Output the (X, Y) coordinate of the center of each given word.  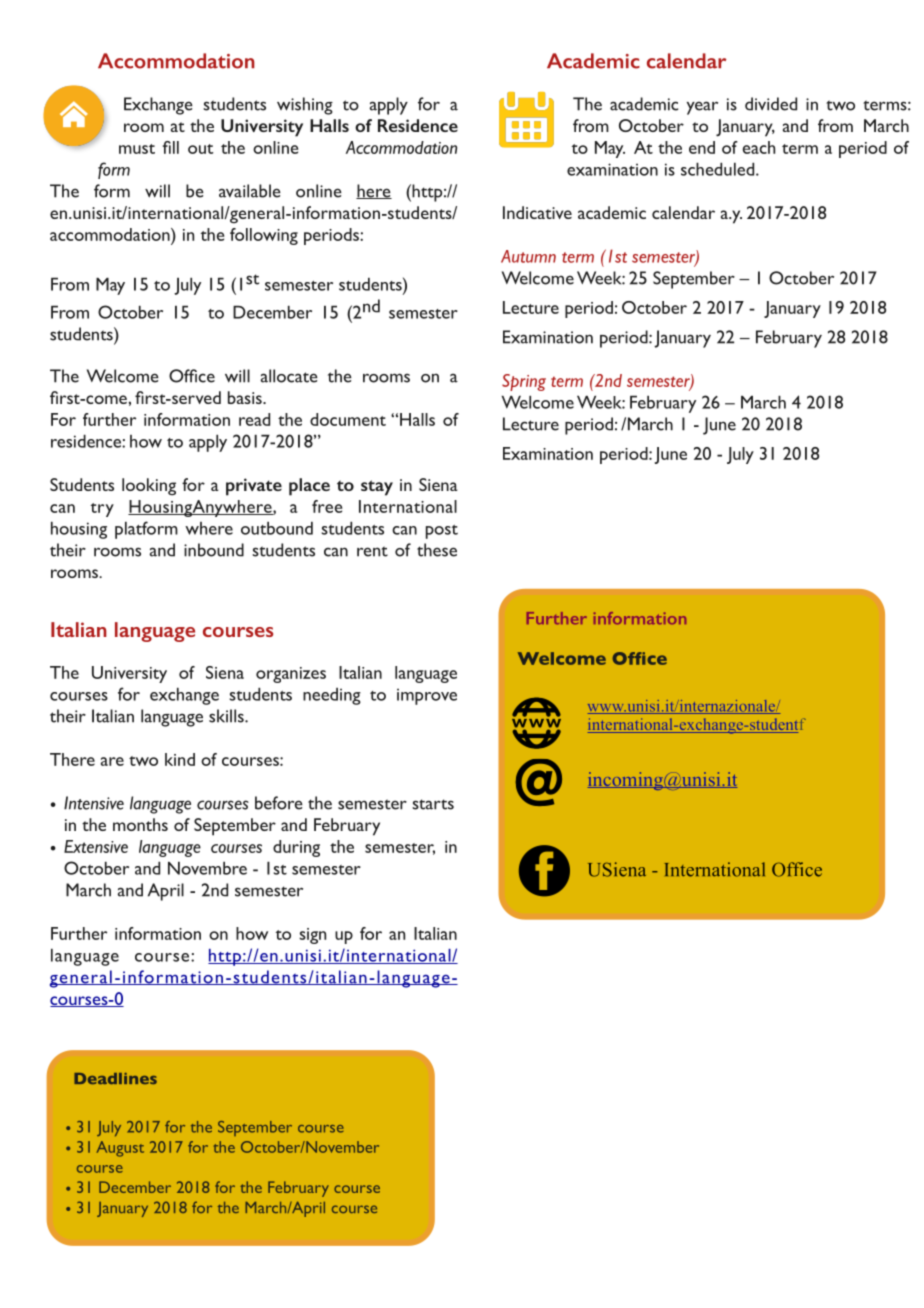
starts (433, 804)
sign (312, 936)
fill (171, 147)
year (702, 108)
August (120, 1149)
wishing (305, 106)
